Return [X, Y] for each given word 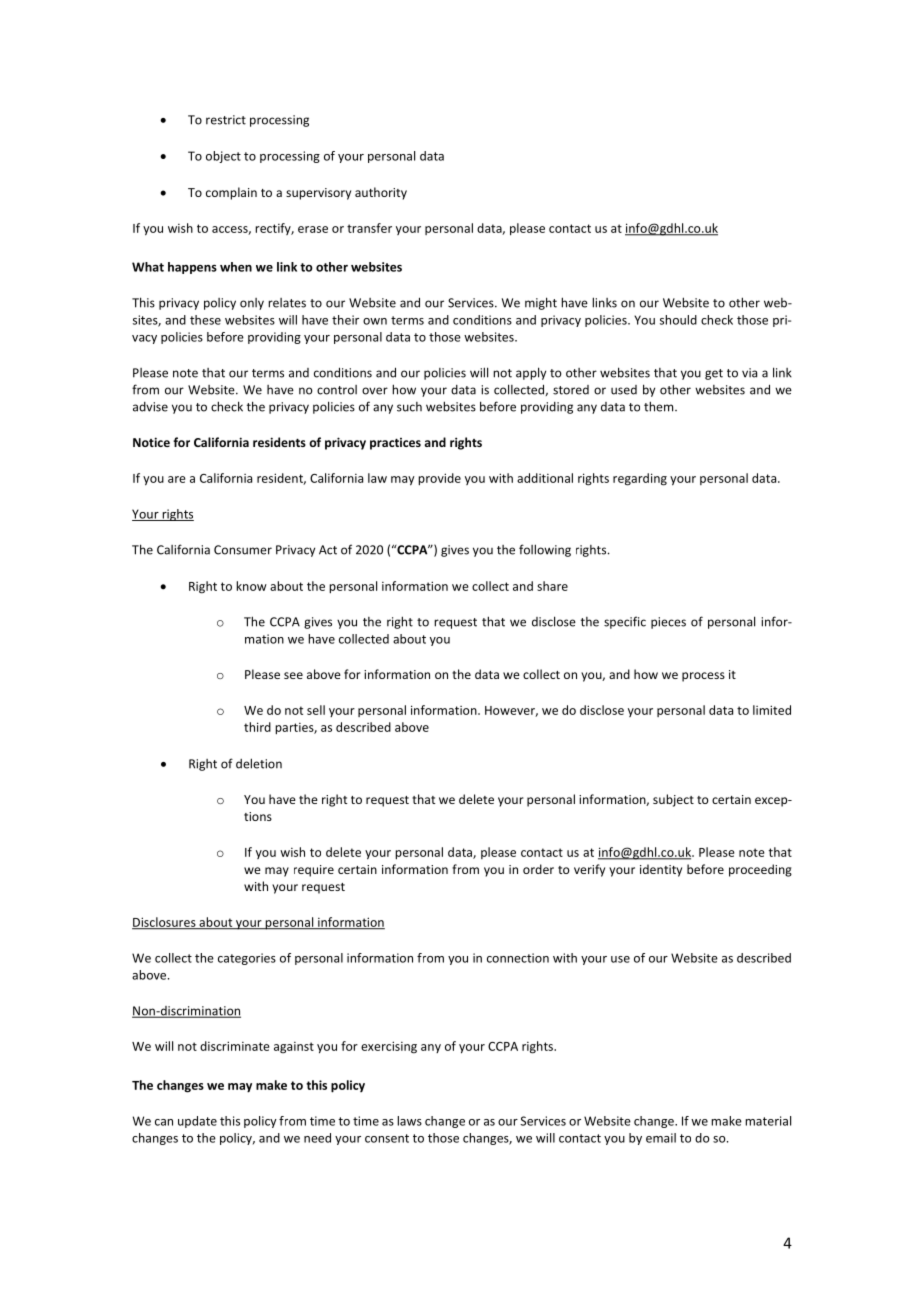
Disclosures [165, 923]
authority [381, 193]
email [661, 1138]
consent [387, 1138]
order [538, 869]
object [223, 157]
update [197, 1122]
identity [661, 870]
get [714, 374]
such [409, 407]
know [251, 586]
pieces [668, 623]
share [552, 586]
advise [150, 407]
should [678, 320]
